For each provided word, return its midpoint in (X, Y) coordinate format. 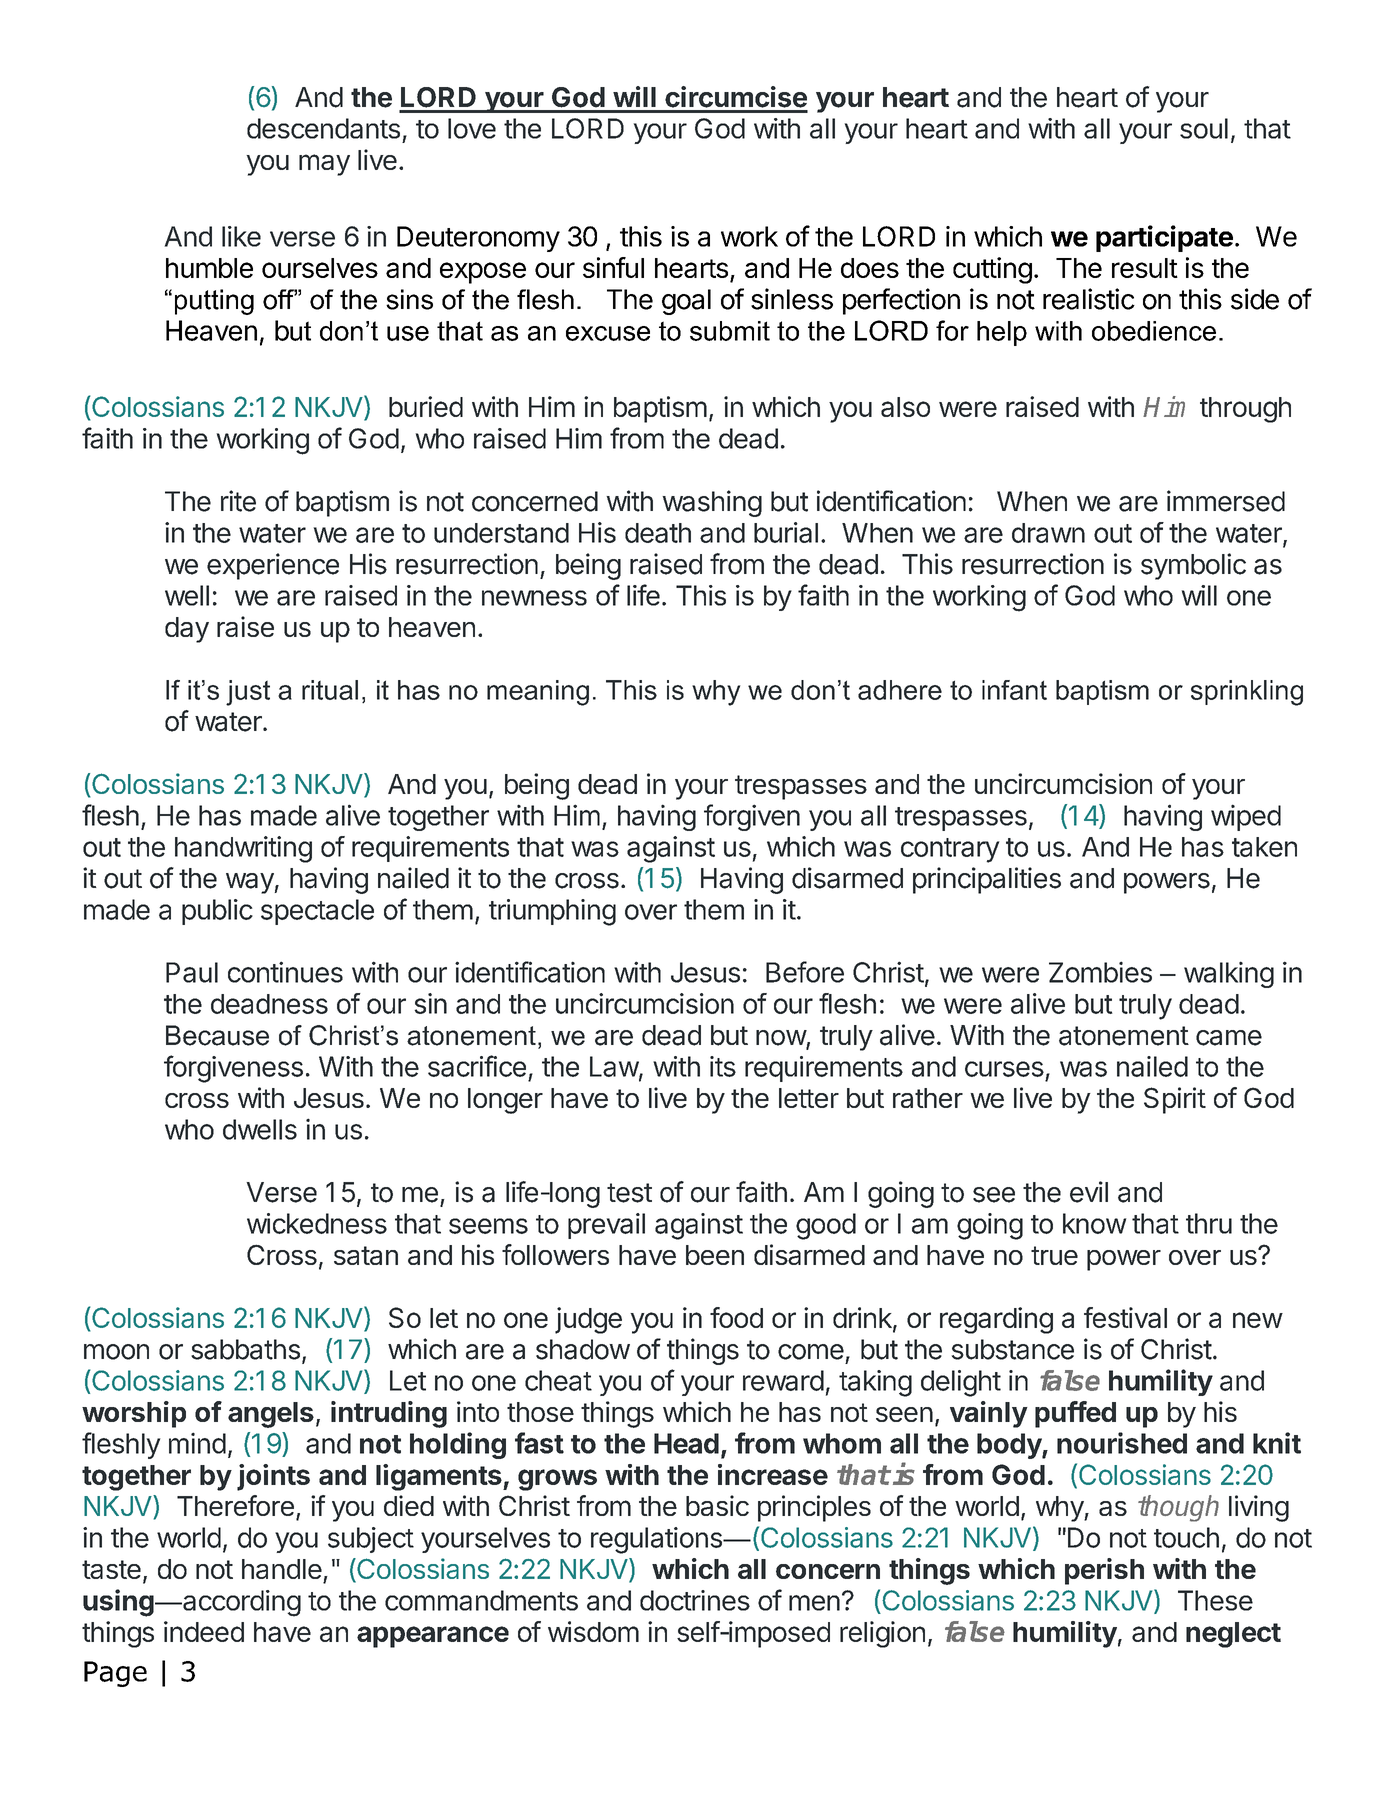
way (250, 883)
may (324, 165)
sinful (613, 267)
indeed (204, 1631)
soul (1204, 128)
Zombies (1100, 972)
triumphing (552, 912)
